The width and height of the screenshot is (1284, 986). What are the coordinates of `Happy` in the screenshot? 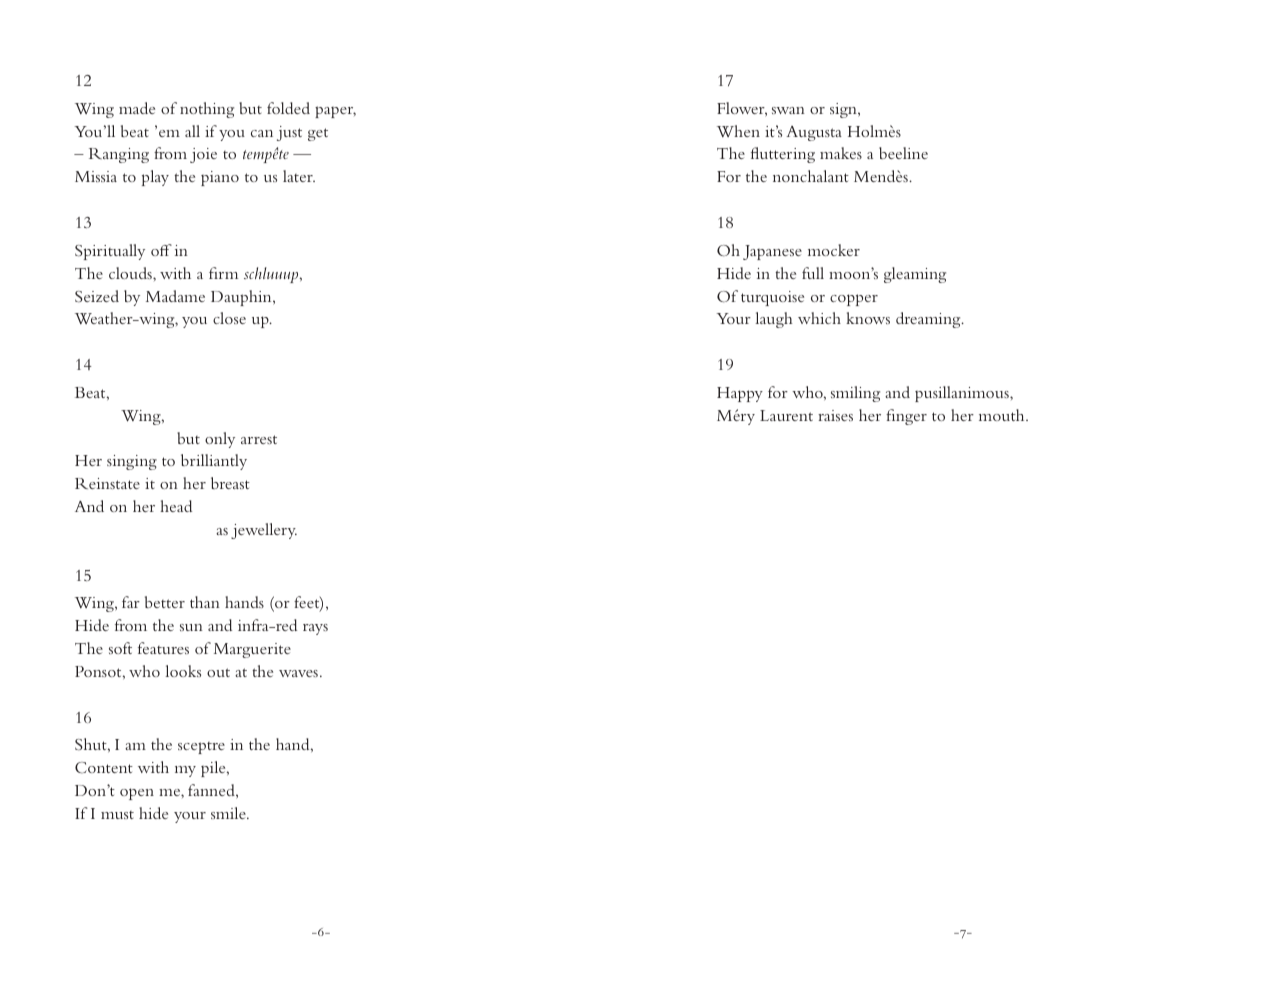 It's located at (740, 394).
